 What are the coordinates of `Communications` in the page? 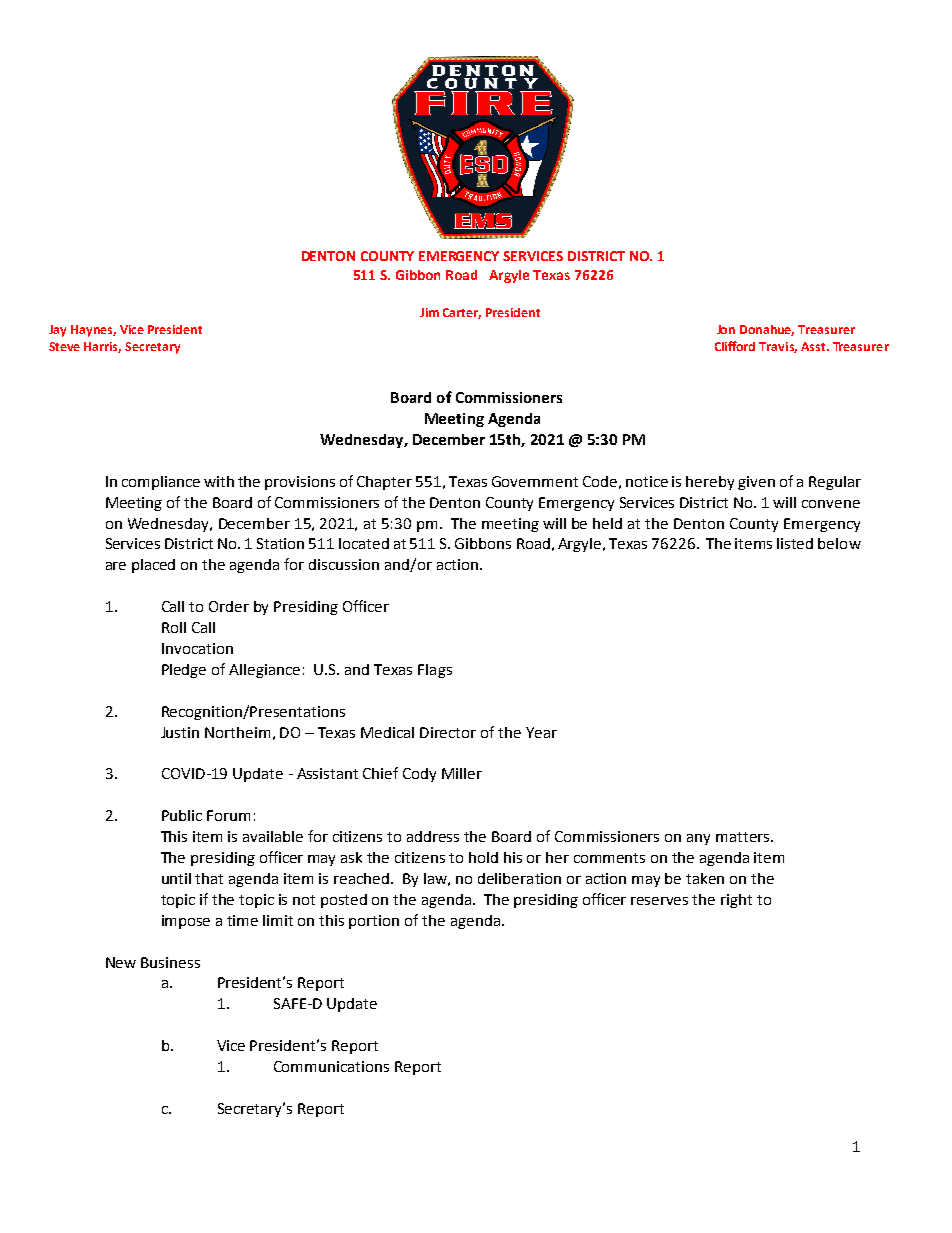 It's located at (331, 1066).
